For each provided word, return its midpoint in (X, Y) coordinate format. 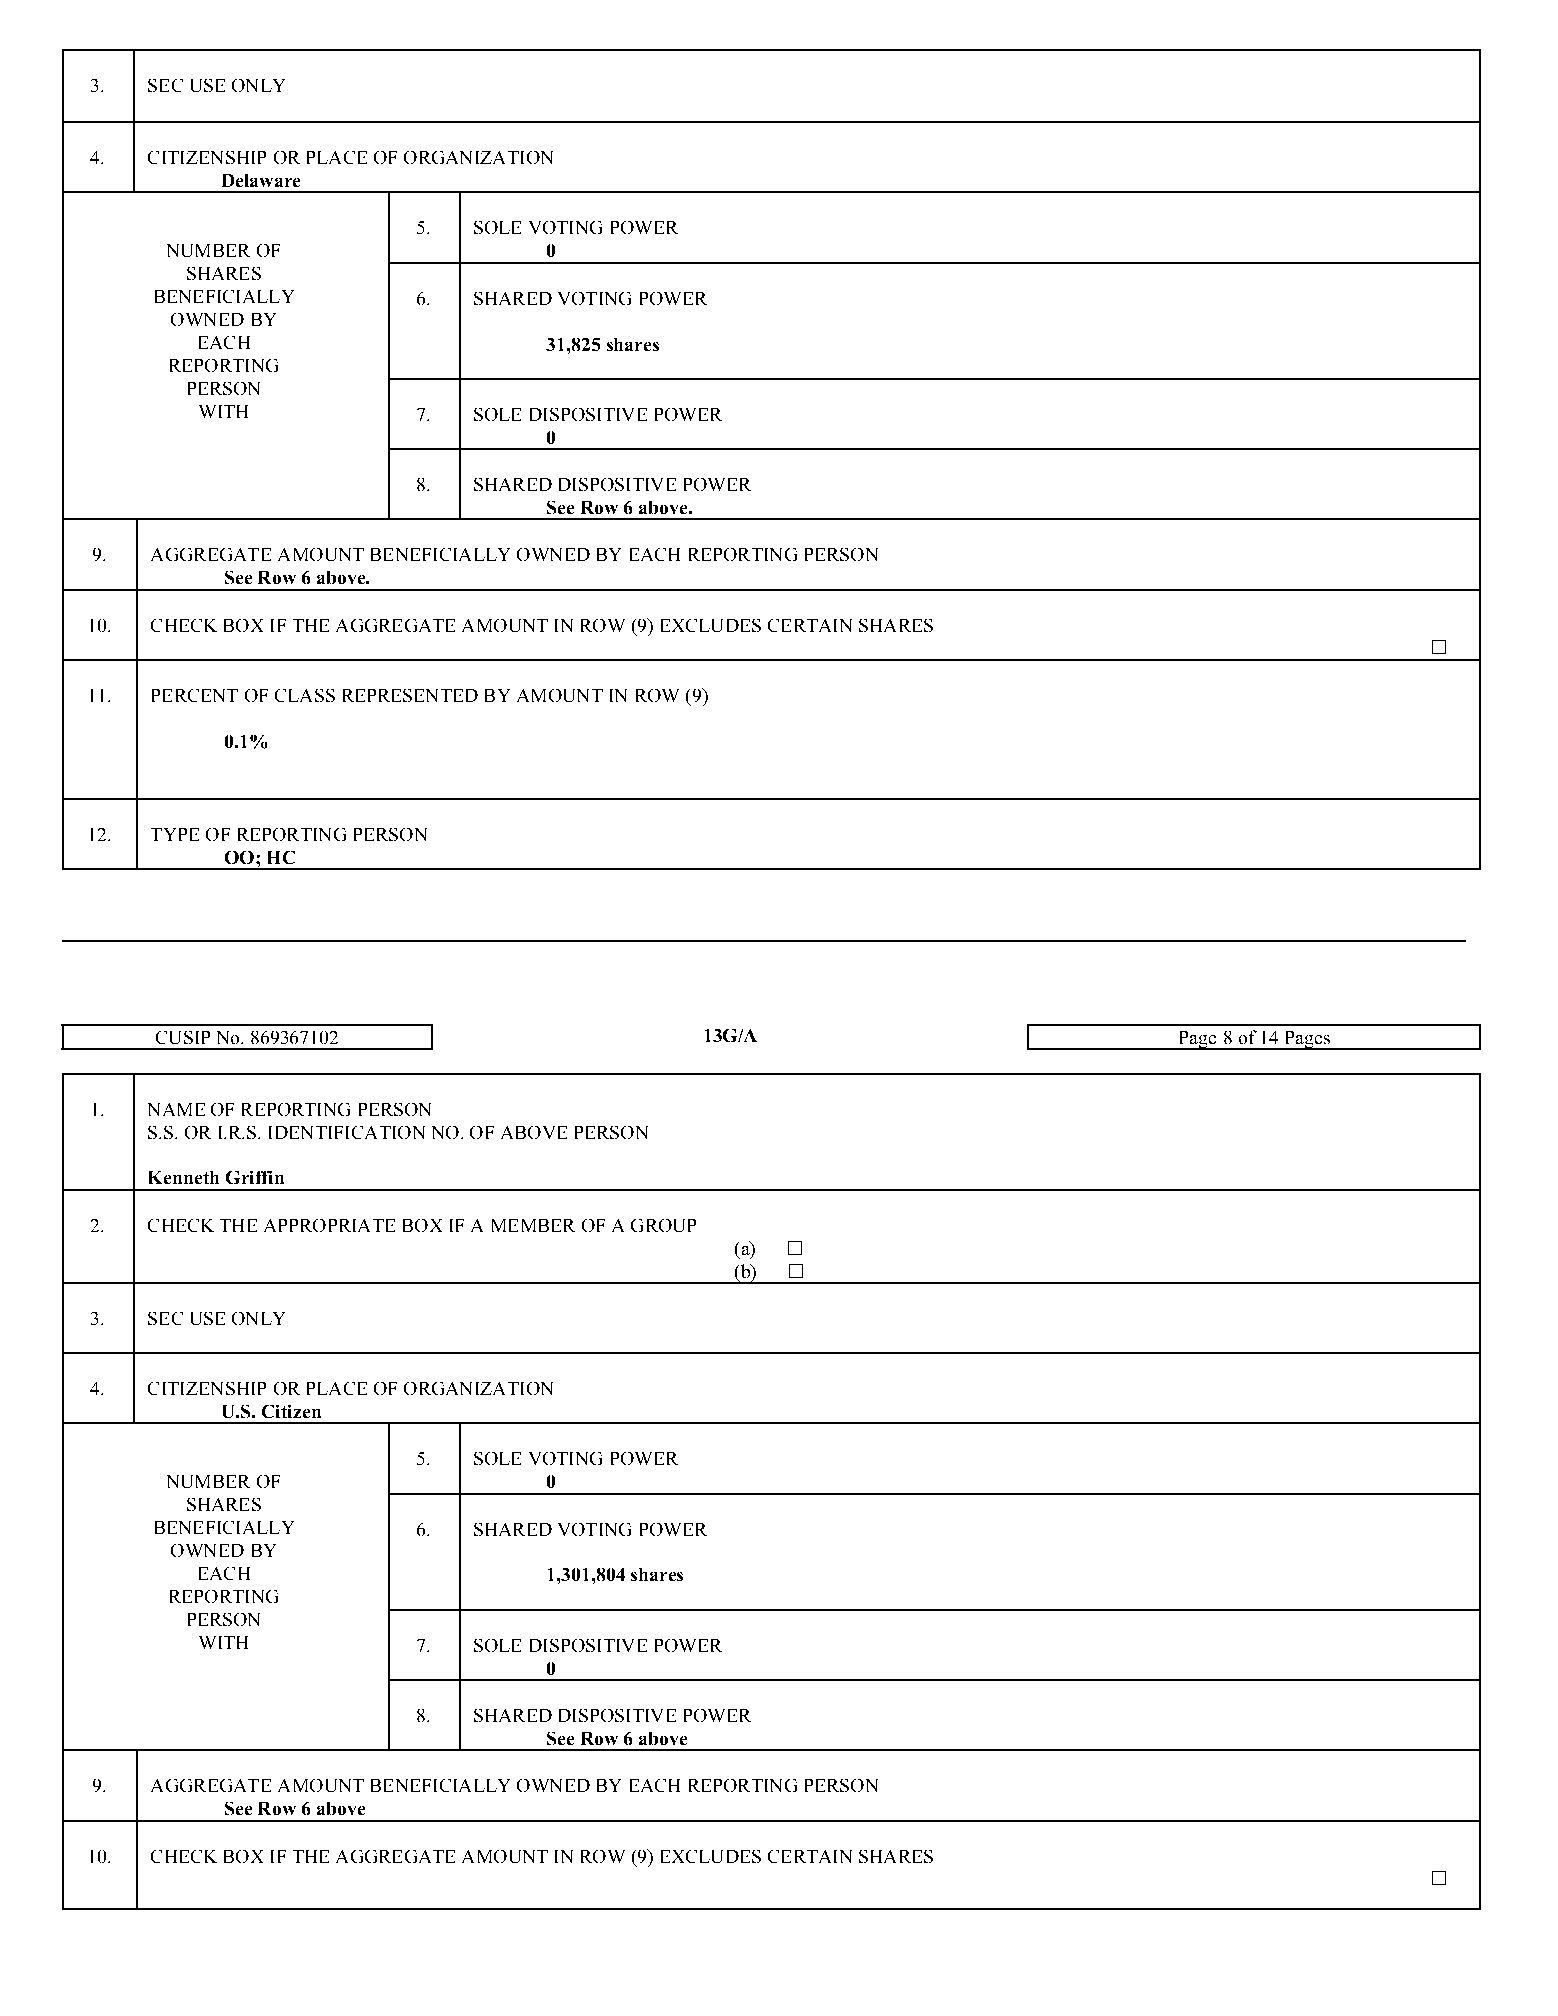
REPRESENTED (410, 695)
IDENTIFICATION (347, 1132)
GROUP (663, 1225)
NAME (176, 1109)
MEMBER (533, 1225)
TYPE (175, 834)
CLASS (305, 695)
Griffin (255, 1177)
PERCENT (195, 695)
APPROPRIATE (329, 1225)
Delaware (261, 180)
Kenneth (184, 1177)
